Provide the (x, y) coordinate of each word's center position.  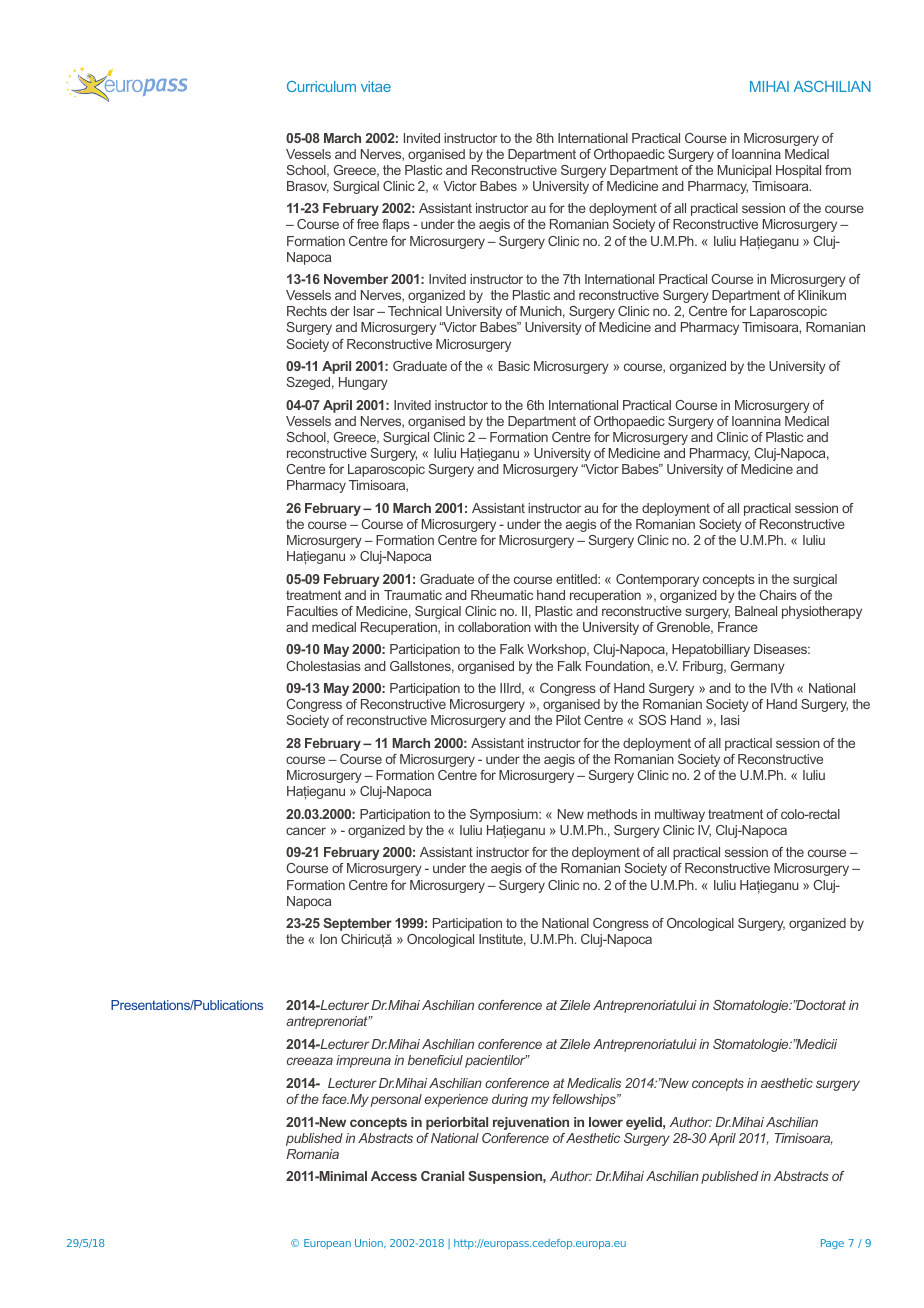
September (357, 924)
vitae (376, 86)
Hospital (798, 171)
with (545, 627)
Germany (758, 667)
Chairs (778, 595)
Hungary (363, 383)
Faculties (312, 611)
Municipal (744, 171)
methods (612, 814)
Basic (514, 366)
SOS (652, 720)
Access (394, 1176)
